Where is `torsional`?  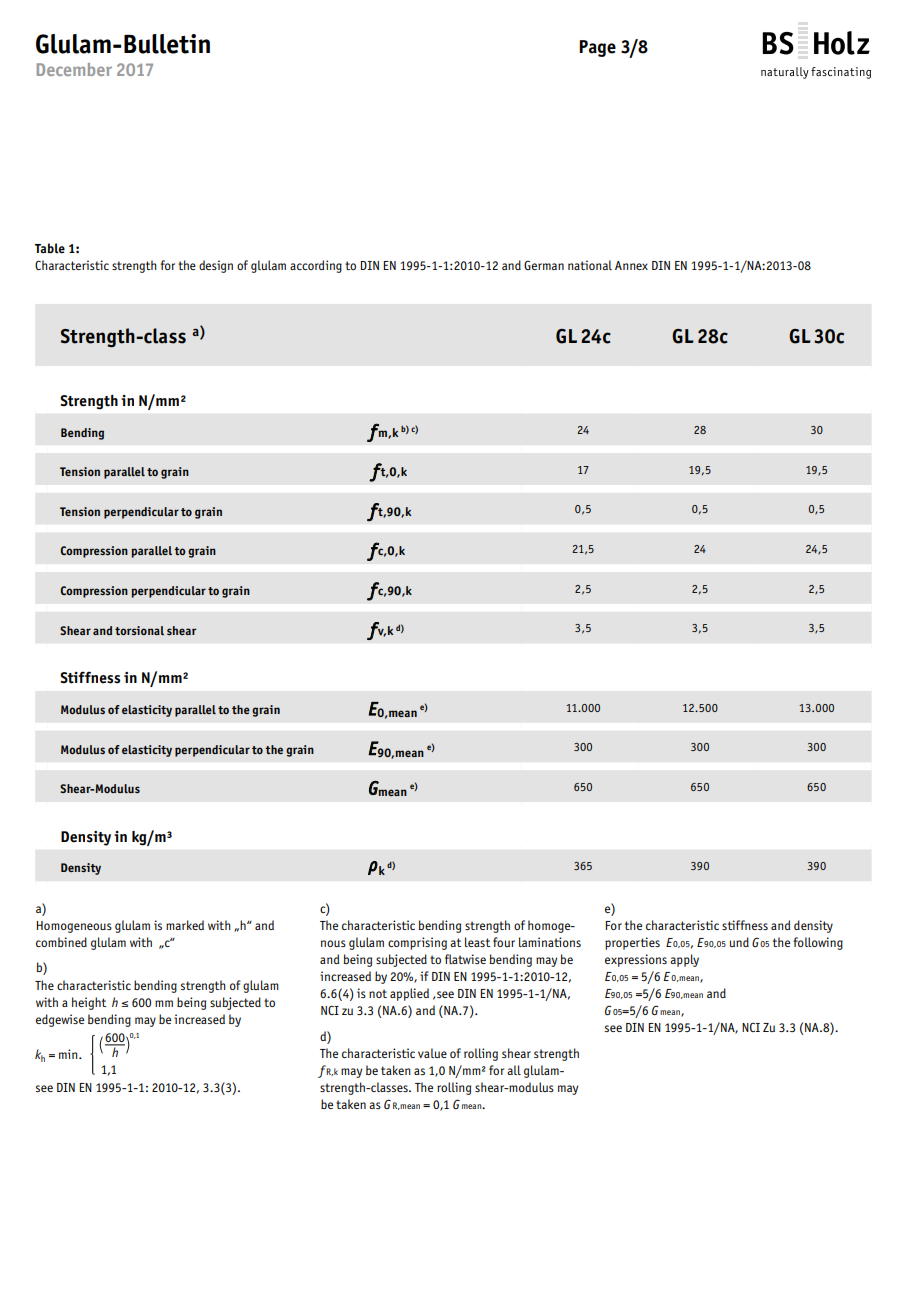
torsional is located at coordinates (139, 630).
